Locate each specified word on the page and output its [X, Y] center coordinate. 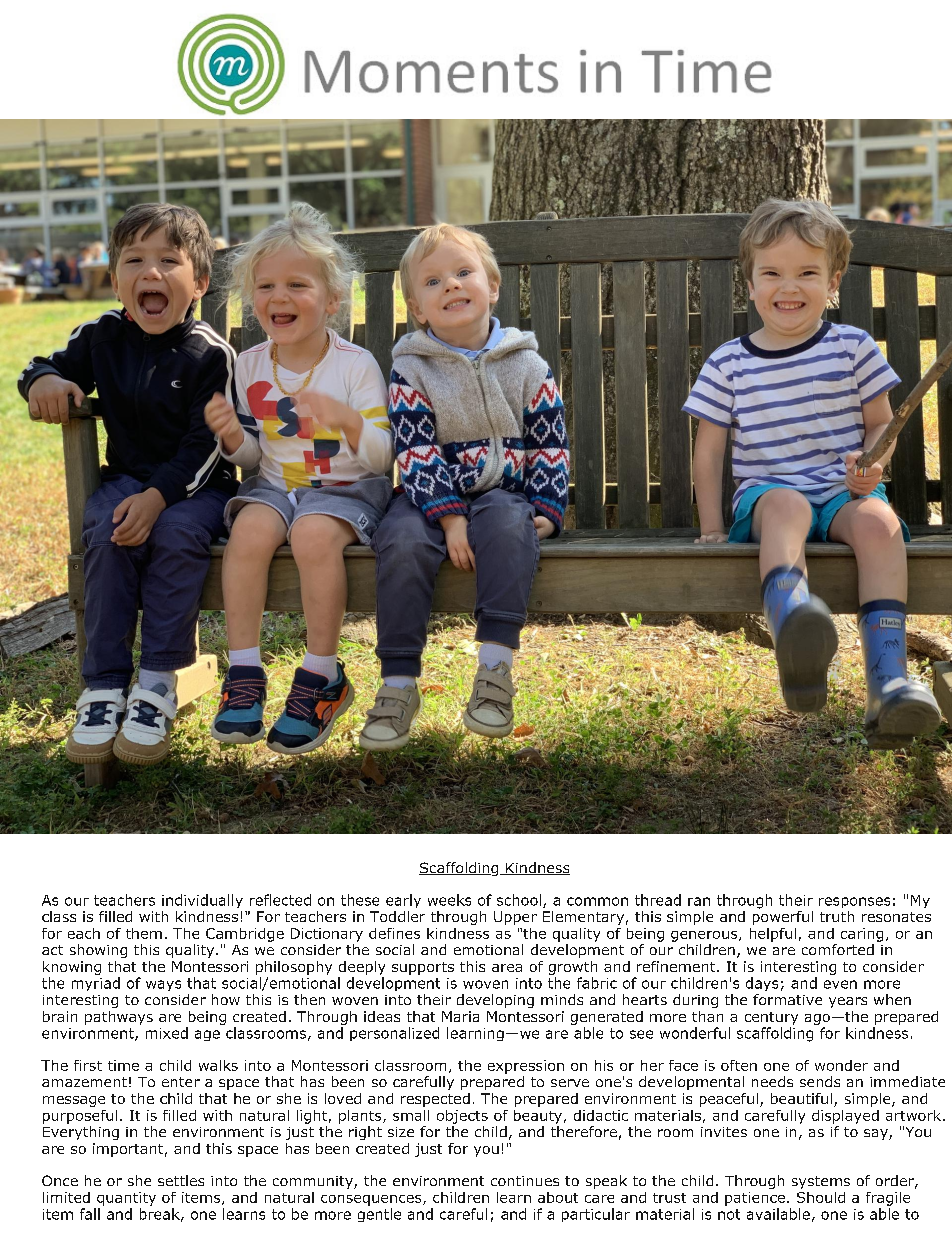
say [876, 1134]
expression [526, 1067]
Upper [515, 918]
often [739, 1065]
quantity [126, 1199]
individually [202, 901]
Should [821, 1197]
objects [462, 1117]
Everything [81, 1133]
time [123, 1065]
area [507, 968]
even [840, 984]
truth [837, 916]
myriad [96, 984]
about [558, 1197]
